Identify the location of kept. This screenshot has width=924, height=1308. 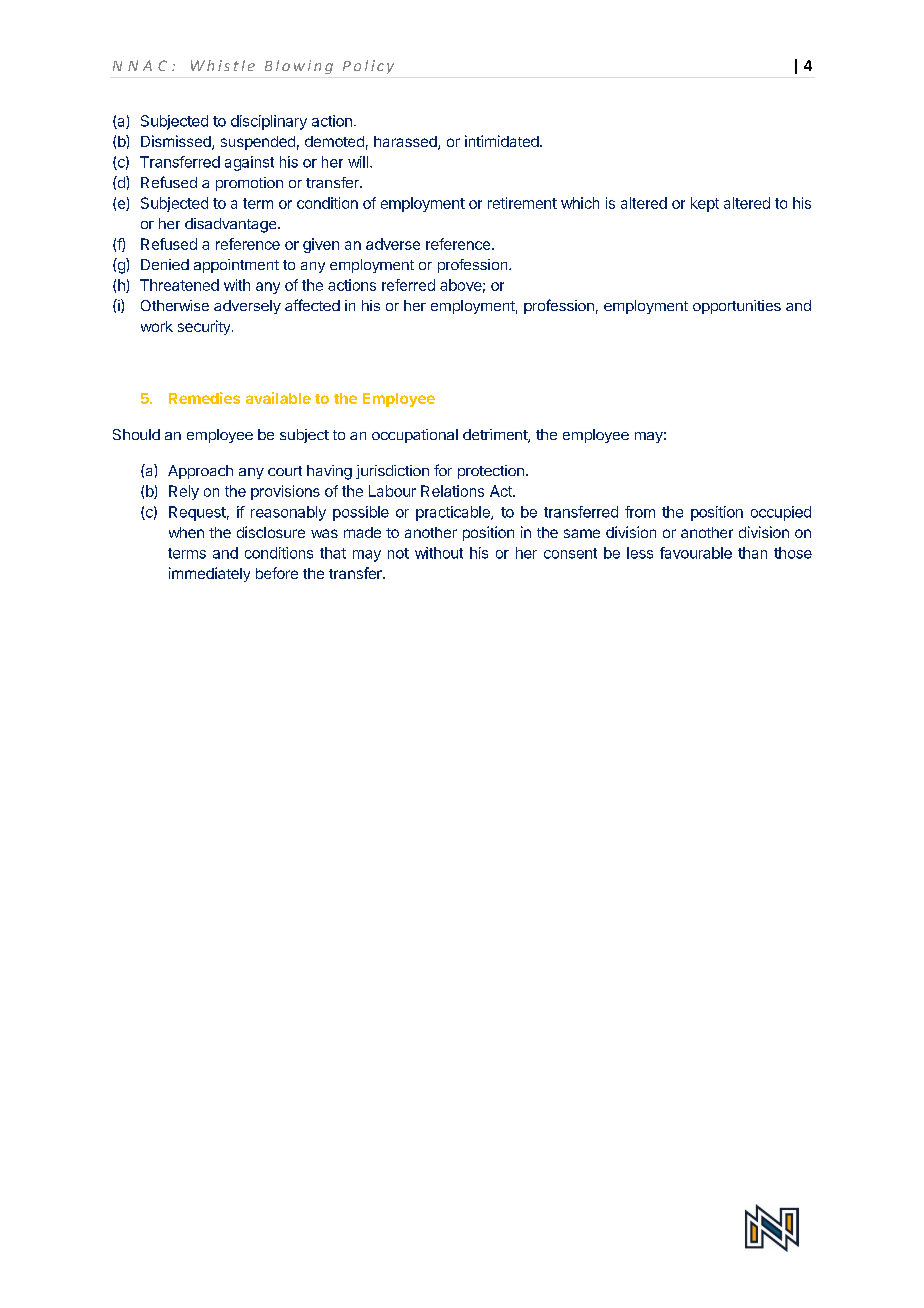
(705, 204).
